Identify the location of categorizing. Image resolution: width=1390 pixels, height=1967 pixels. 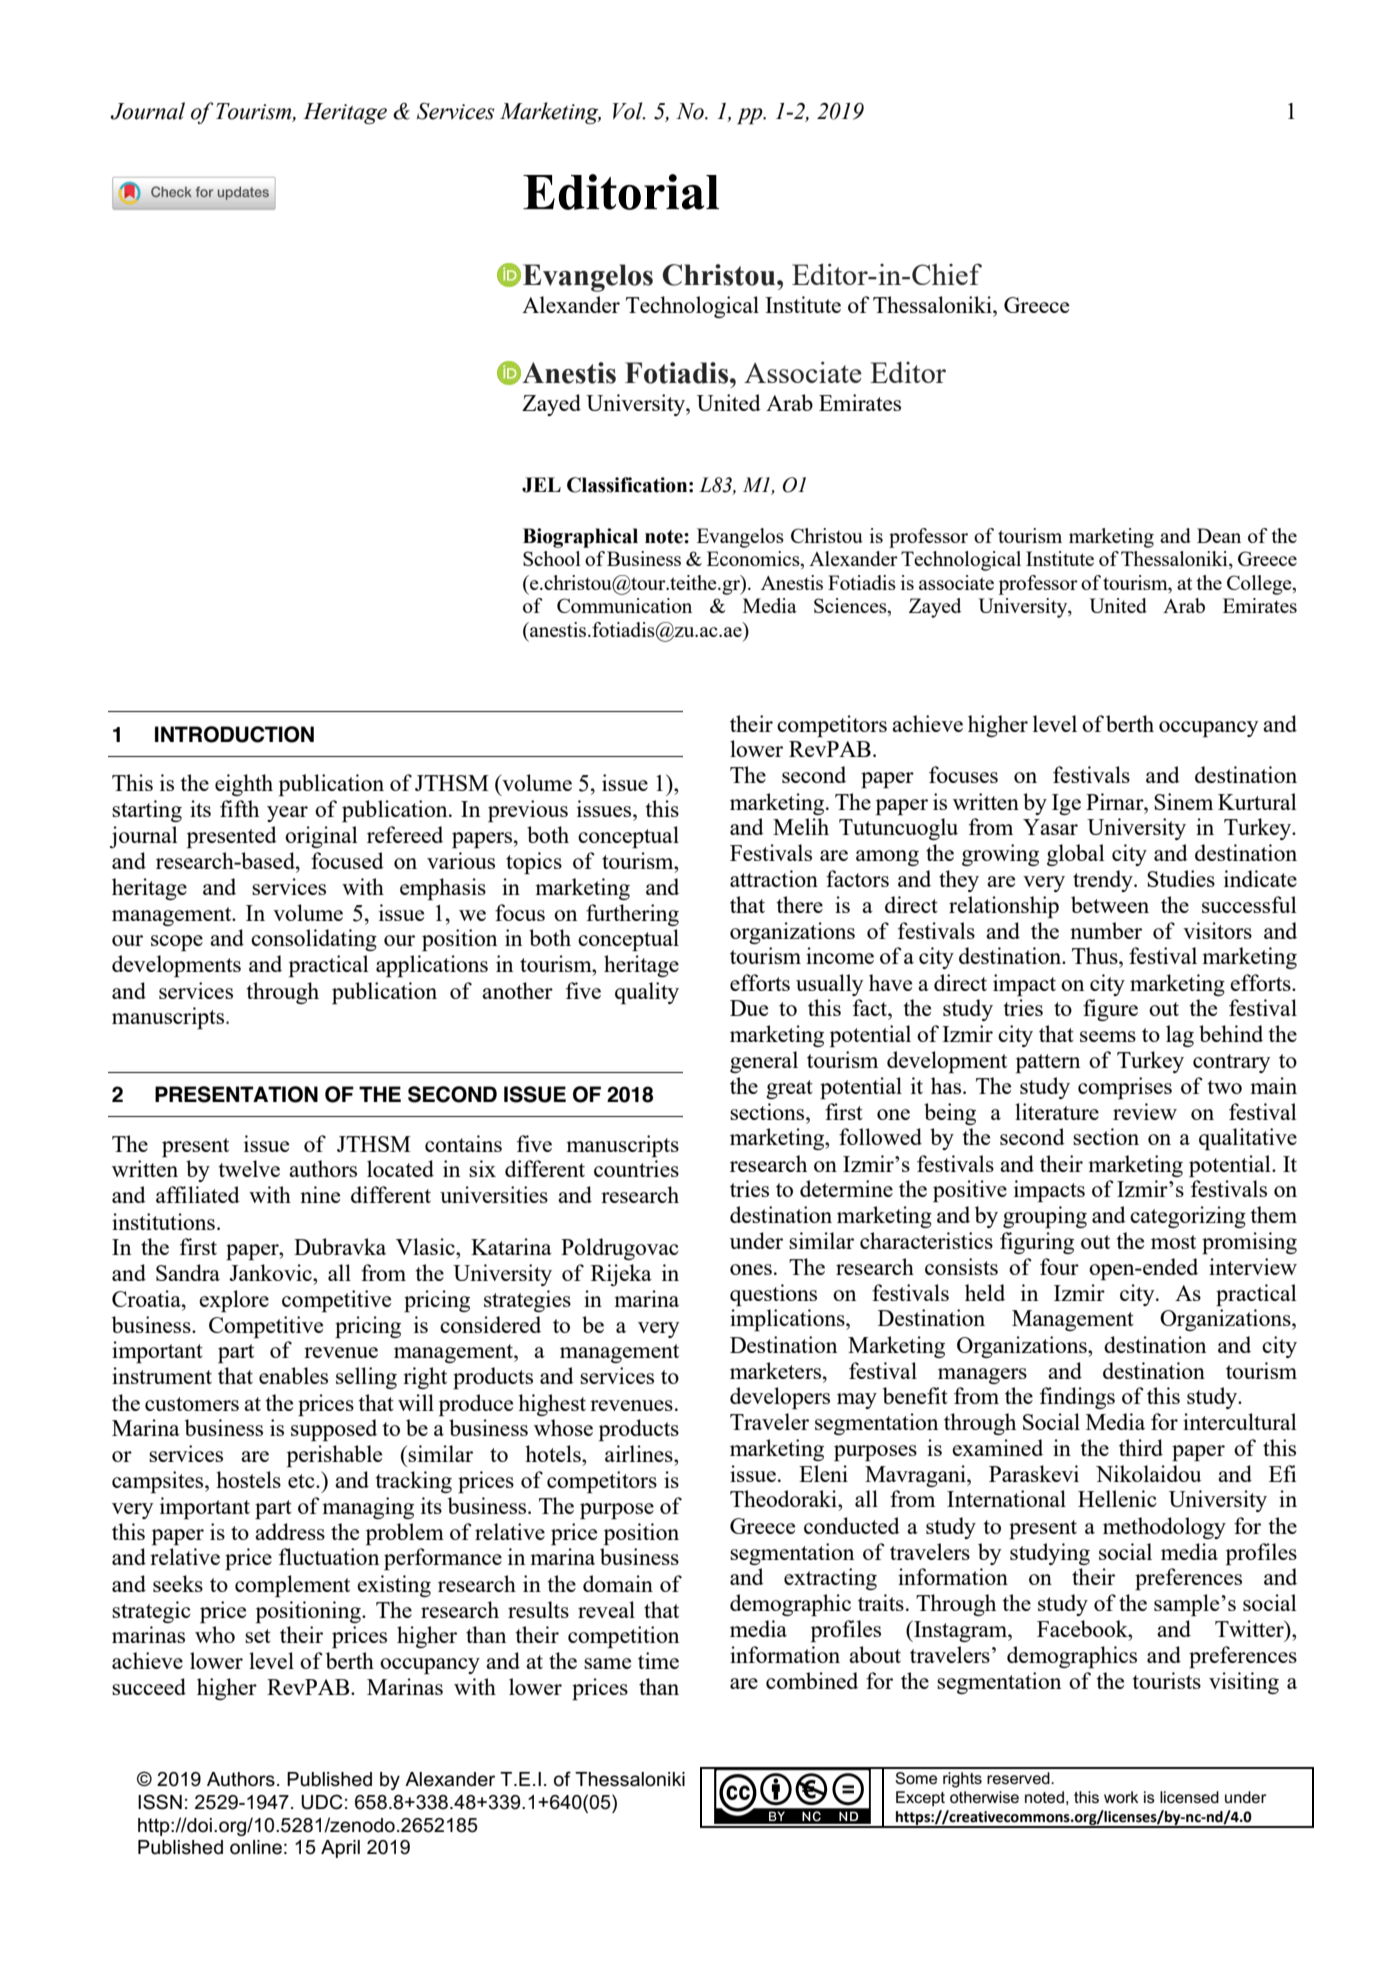
(1188, 1217).
